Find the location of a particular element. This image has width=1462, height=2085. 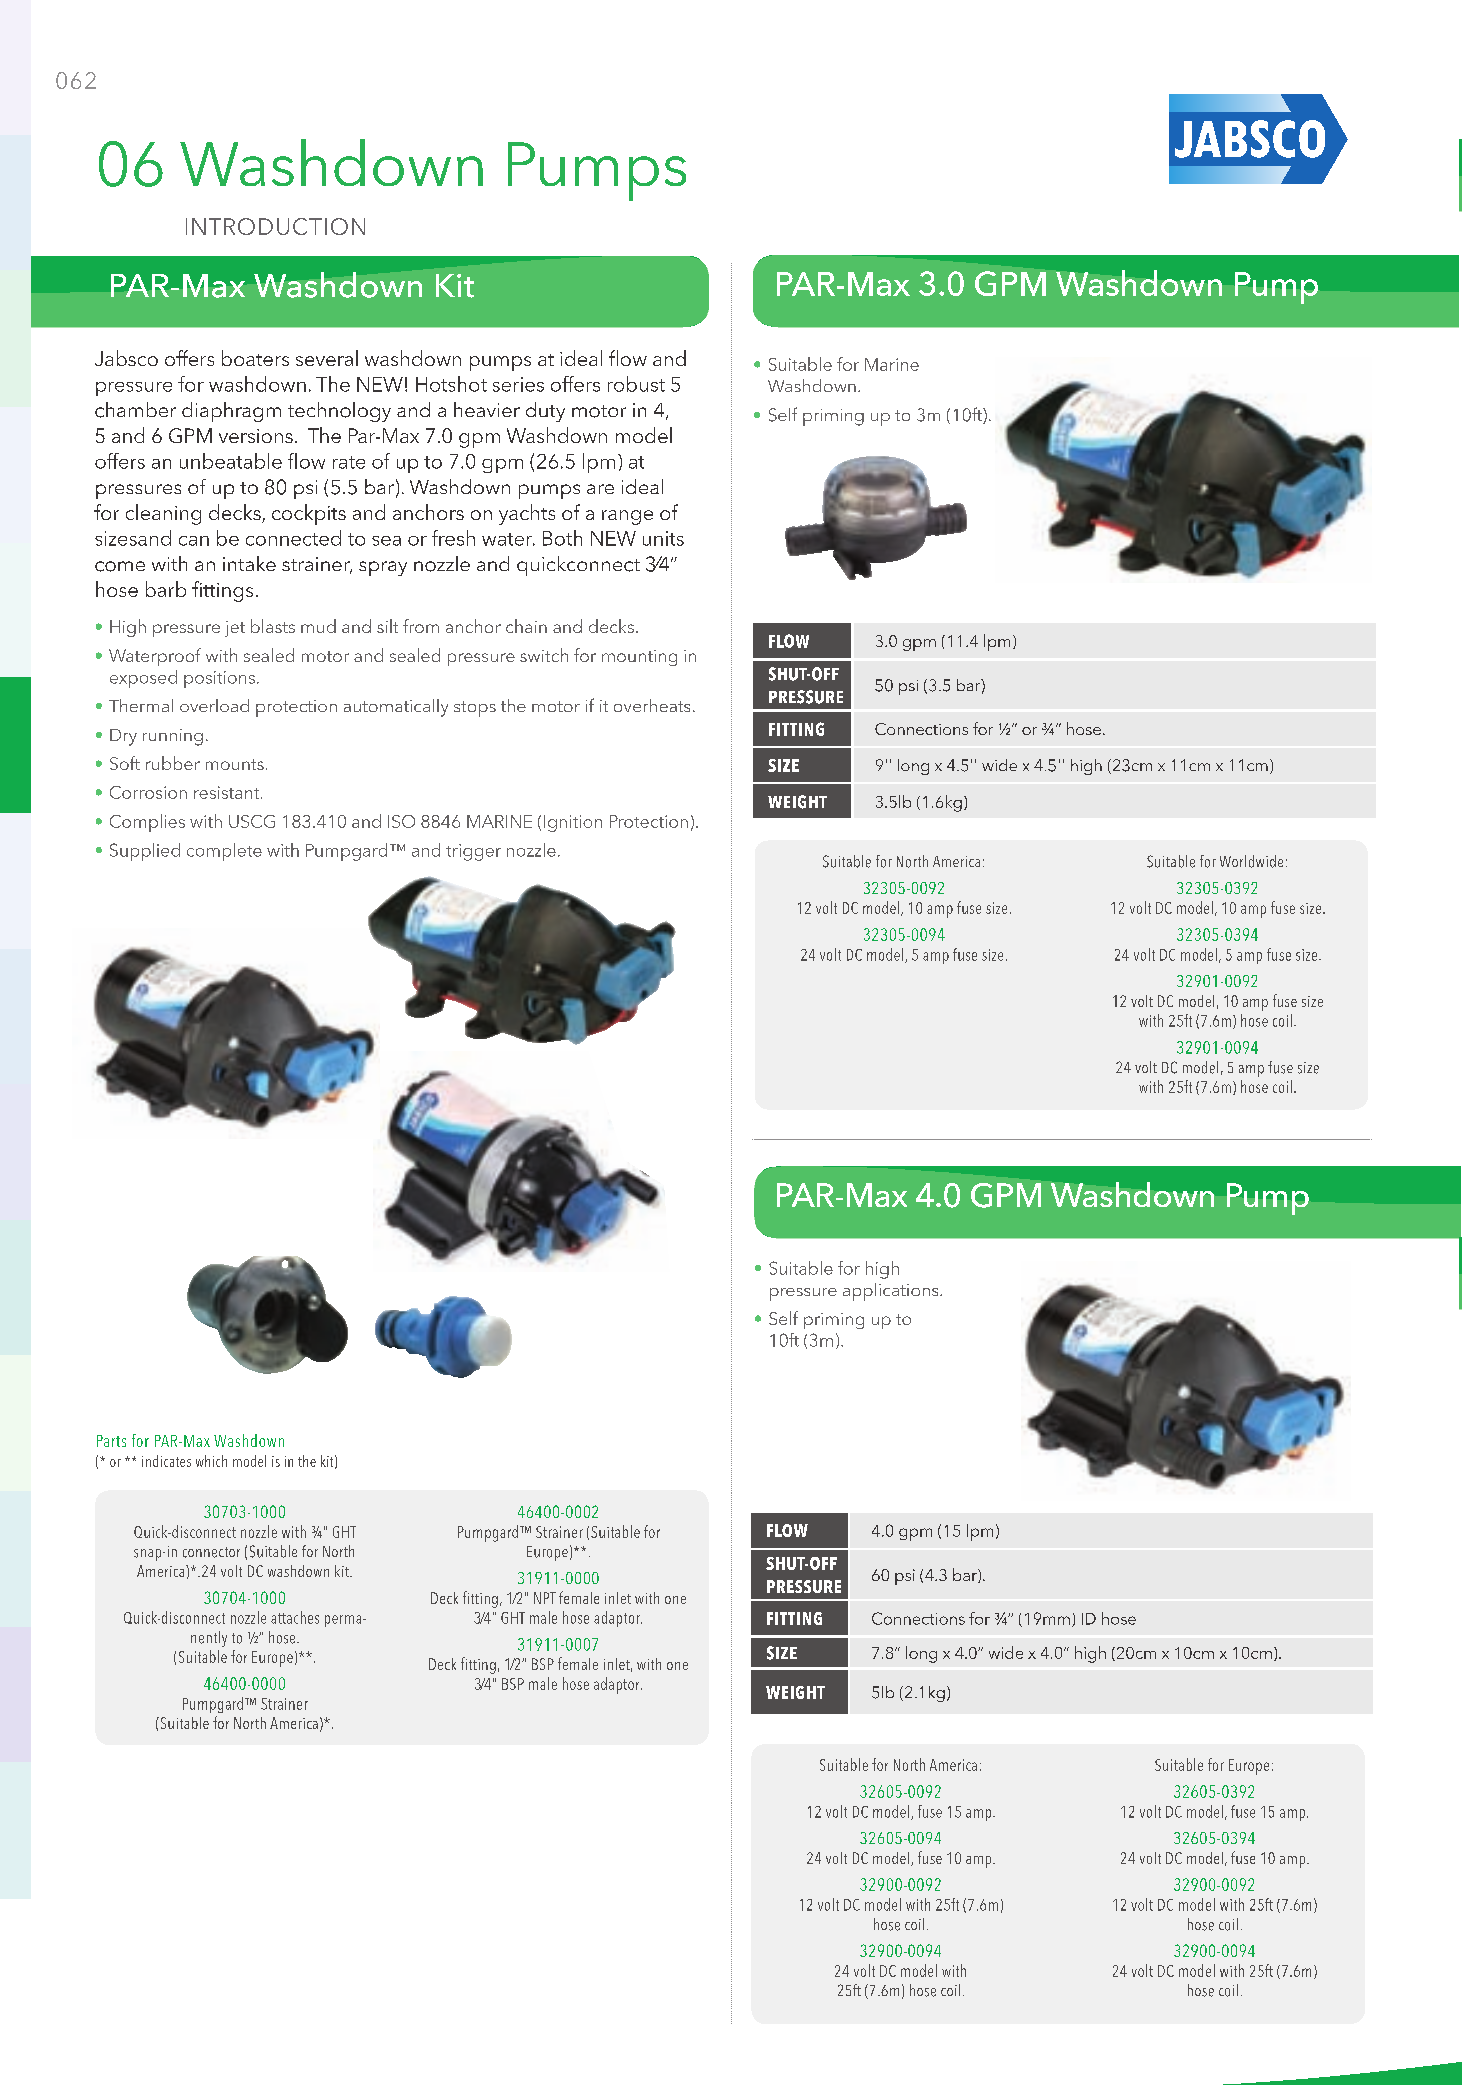

overheats is located at coordinates (652, 705).
